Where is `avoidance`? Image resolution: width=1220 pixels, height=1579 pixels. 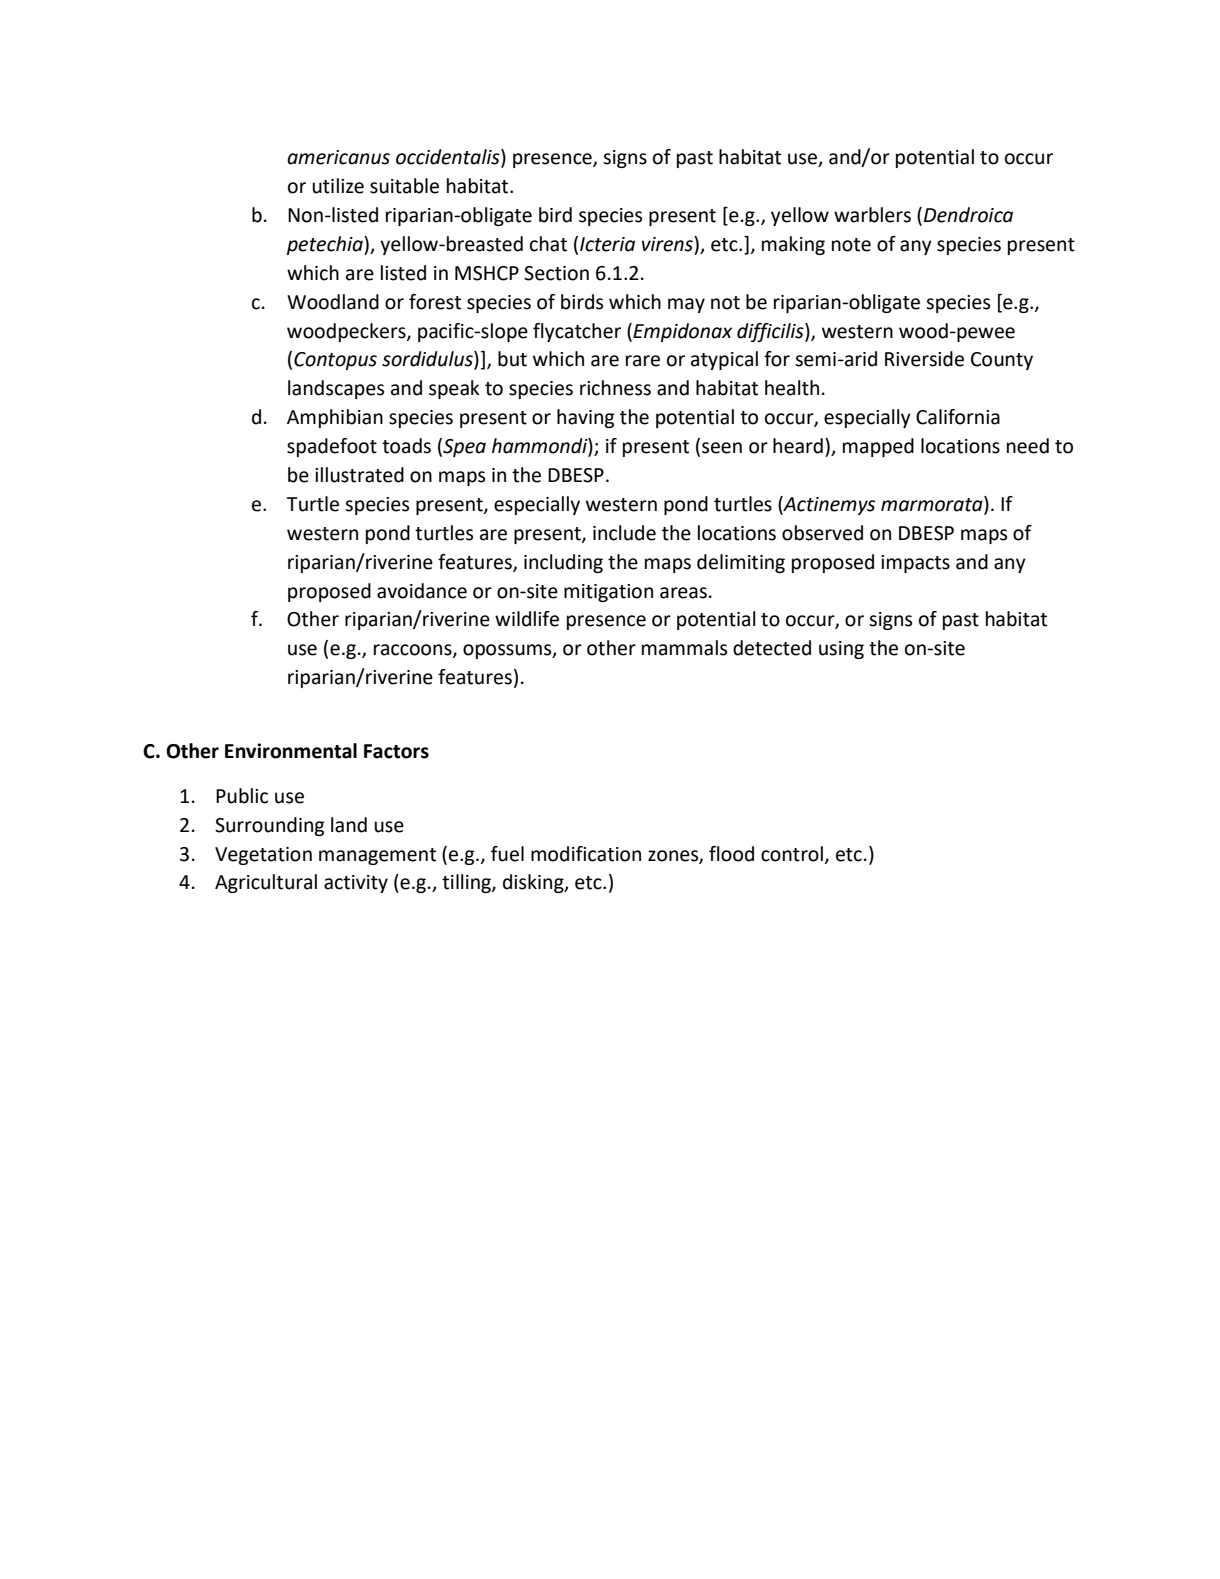
avoidance is located at coordinates (422, 591).
